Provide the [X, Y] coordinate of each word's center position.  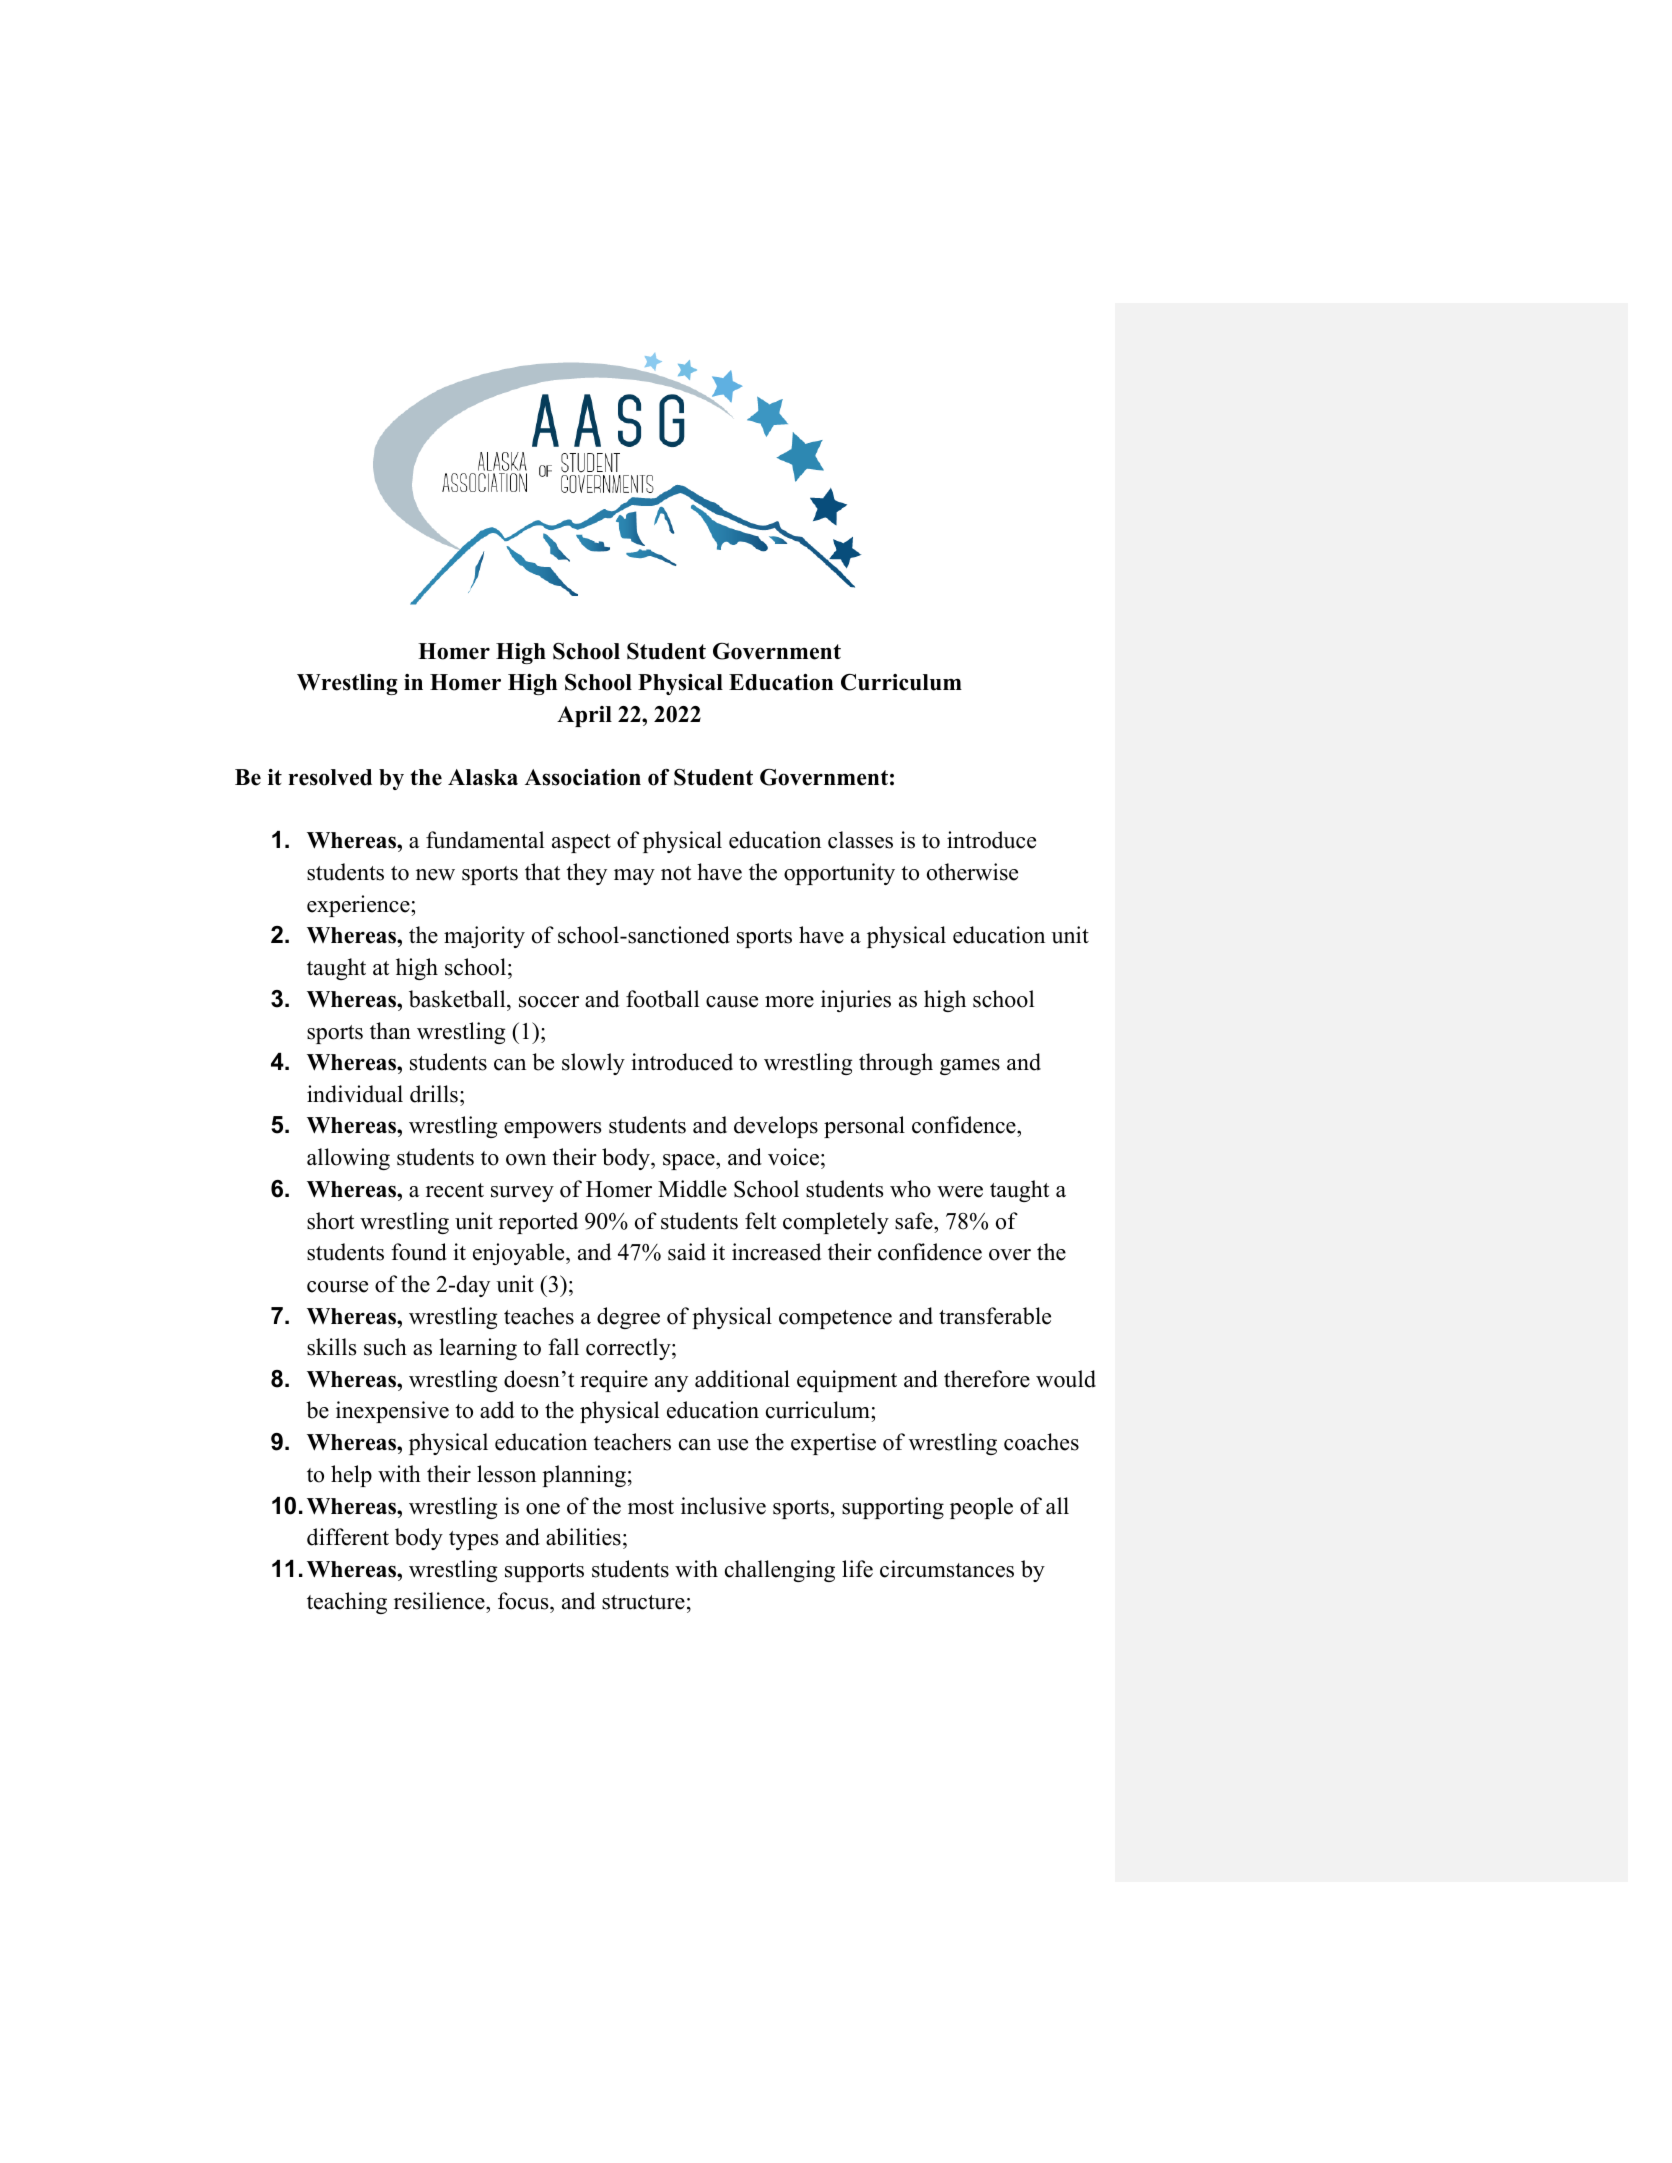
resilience [440, 1601]
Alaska [483, 777]
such [385, 1347]
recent [455, 1190]
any [671, 1384]
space [690, 1162]
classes [860, 840]
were [960, 1192]
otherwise [972, 872]
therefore [987, 1379]
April [584, 716]
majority [484, 937]
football [662, 999]
